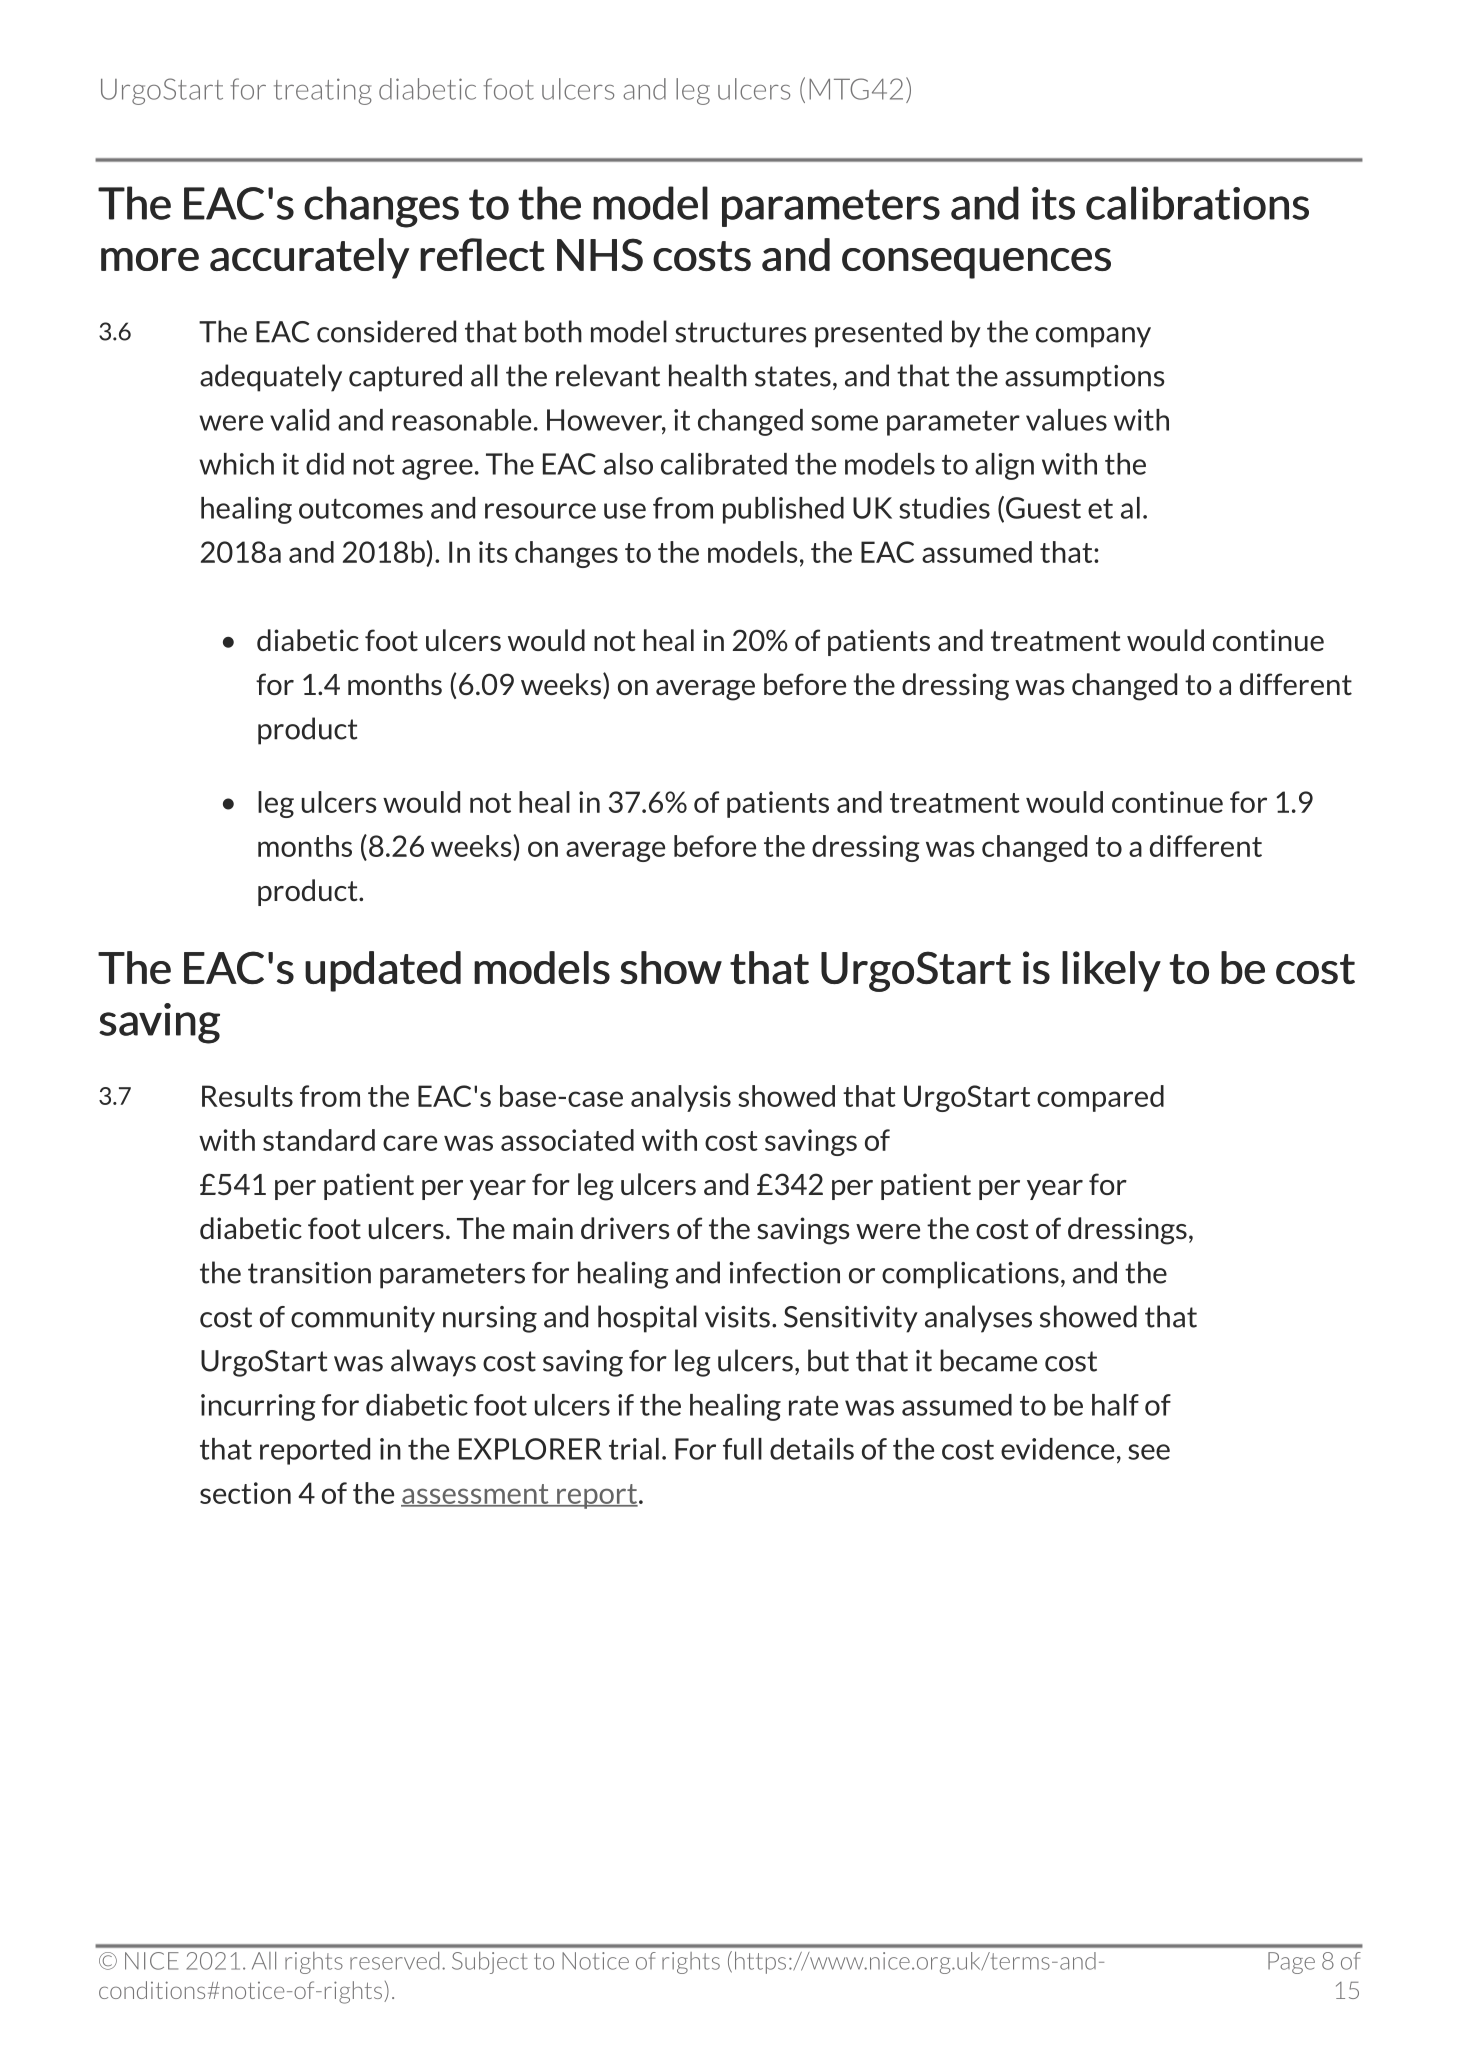  I want to click on section, so click(245, 1493).
